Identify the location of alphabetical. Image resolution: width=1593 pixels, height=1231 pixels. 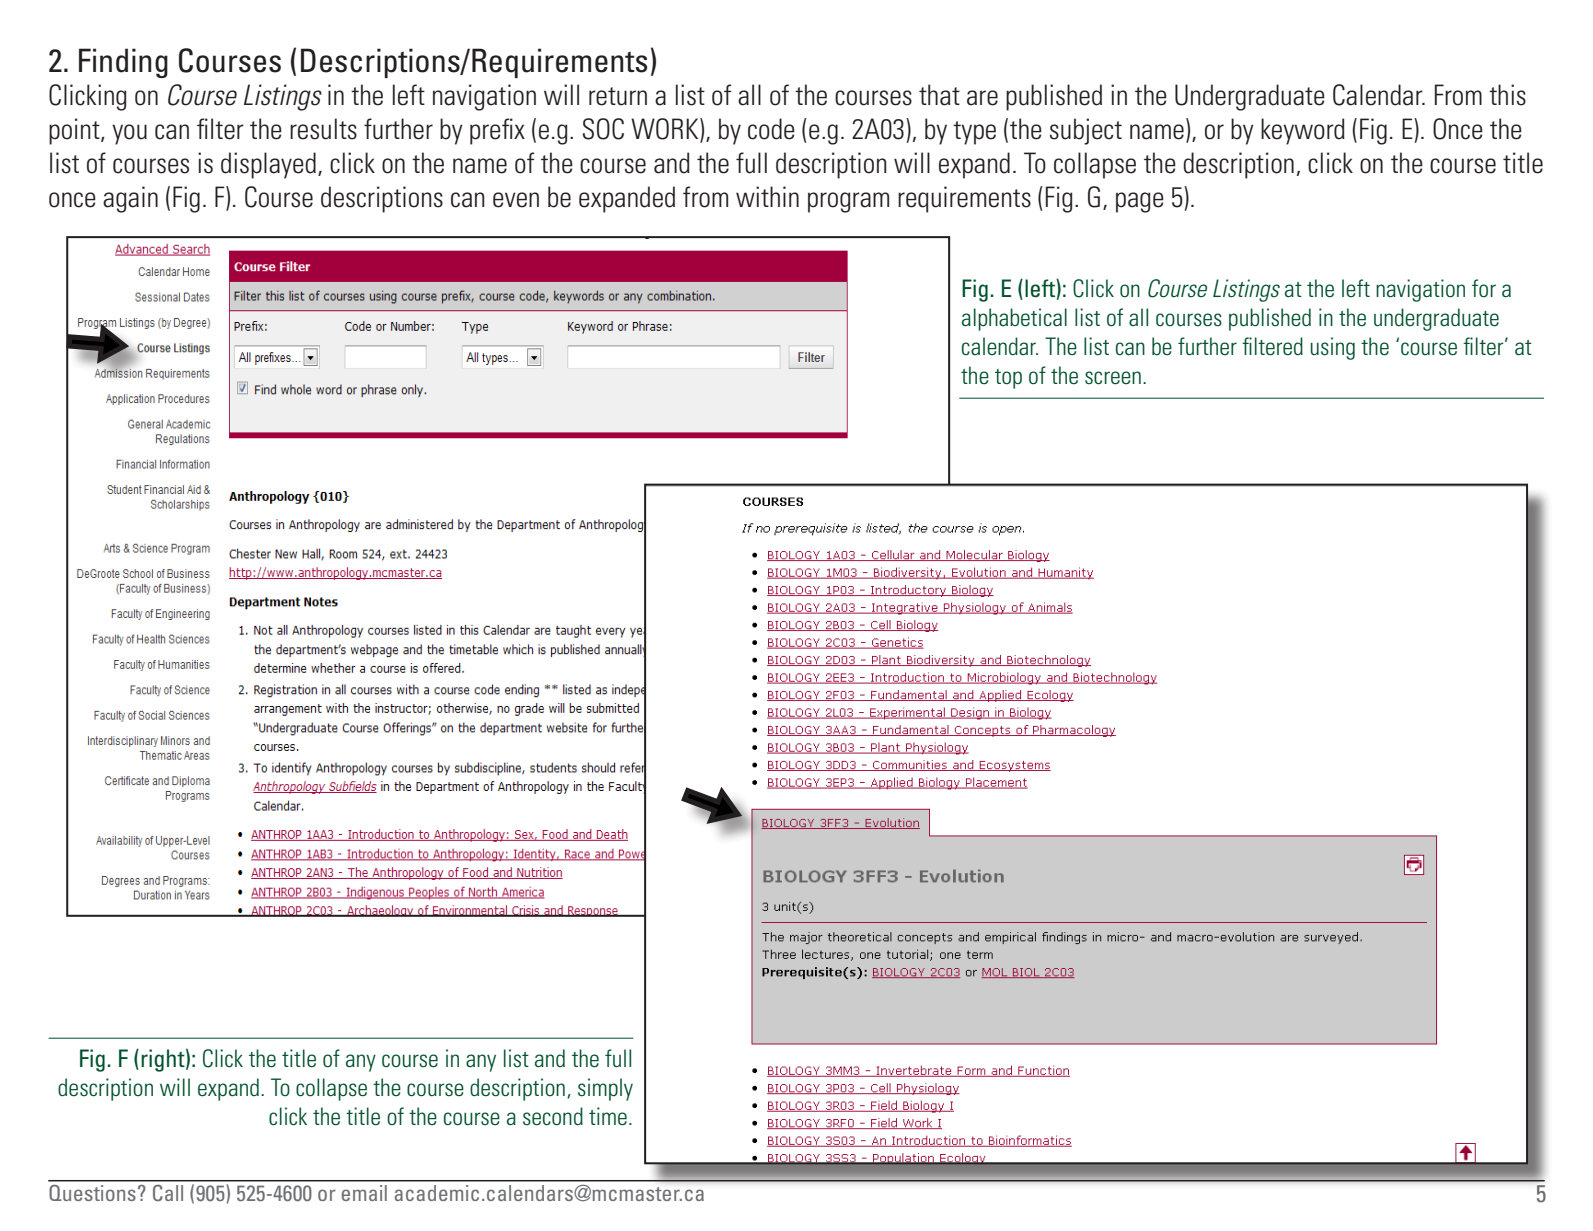
(1014, 319).
